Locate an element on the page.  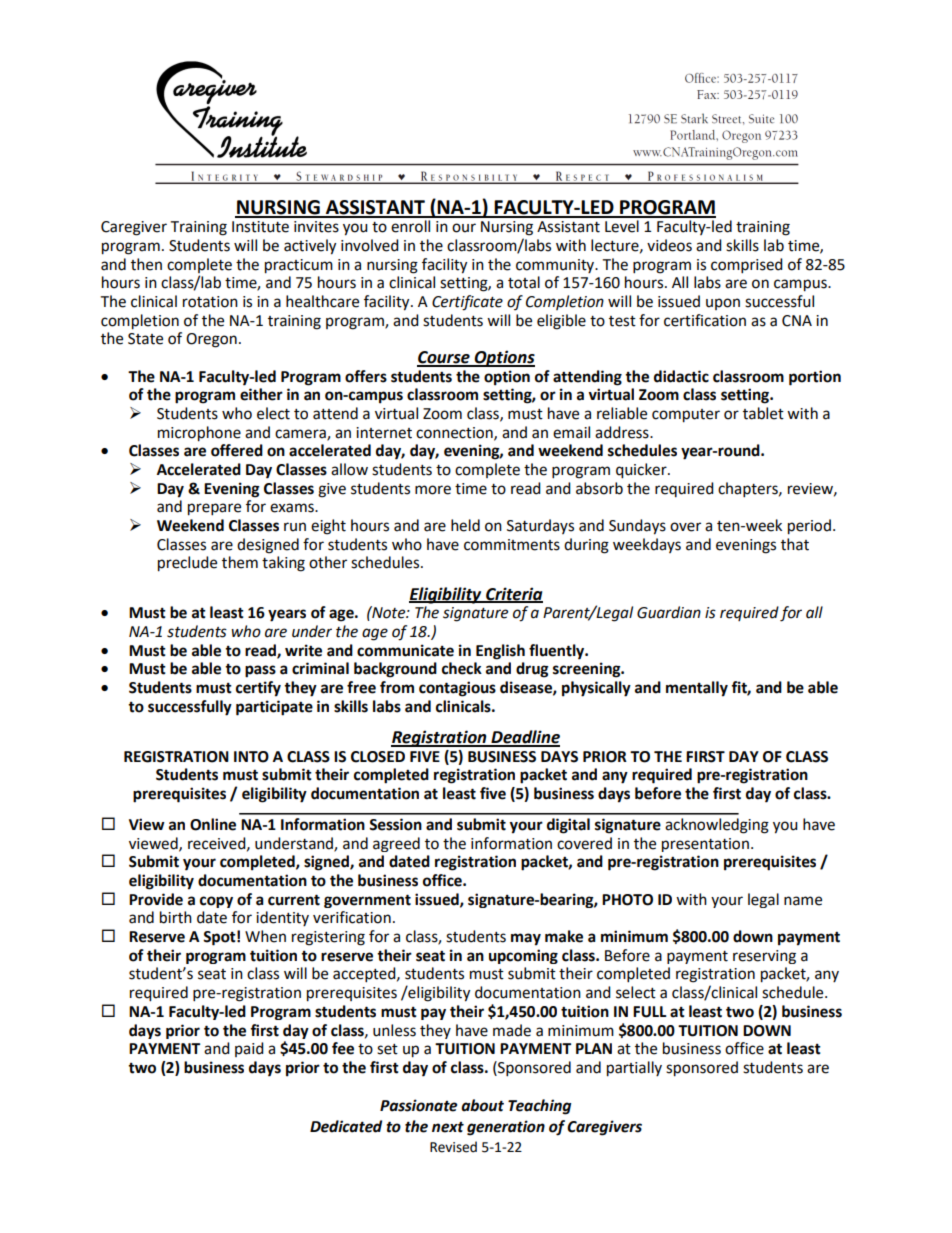
Institute is located at coordinates (260, 227).
